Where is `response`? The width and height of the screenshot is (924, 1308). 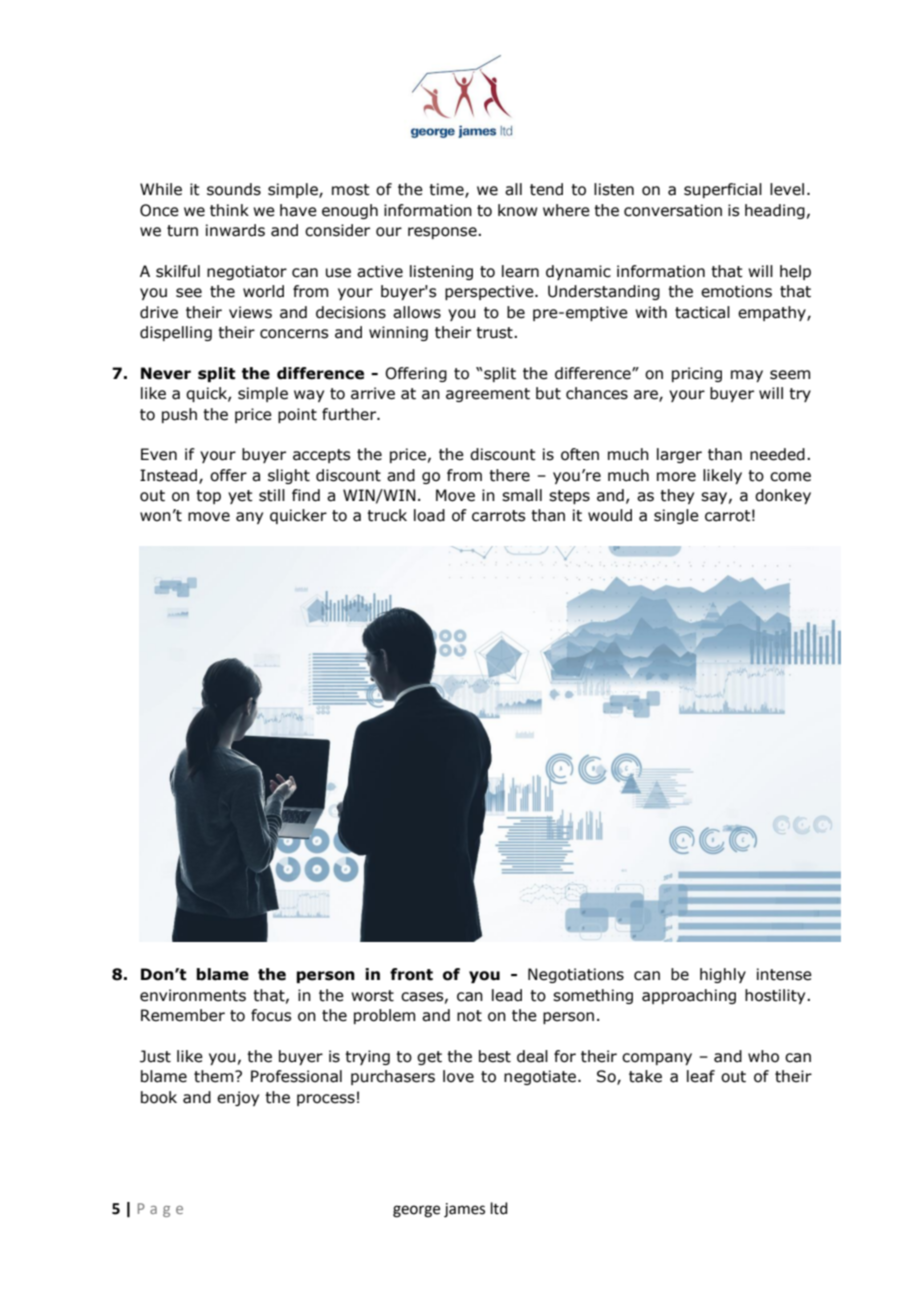 response is located at coordinates (443, 233).
